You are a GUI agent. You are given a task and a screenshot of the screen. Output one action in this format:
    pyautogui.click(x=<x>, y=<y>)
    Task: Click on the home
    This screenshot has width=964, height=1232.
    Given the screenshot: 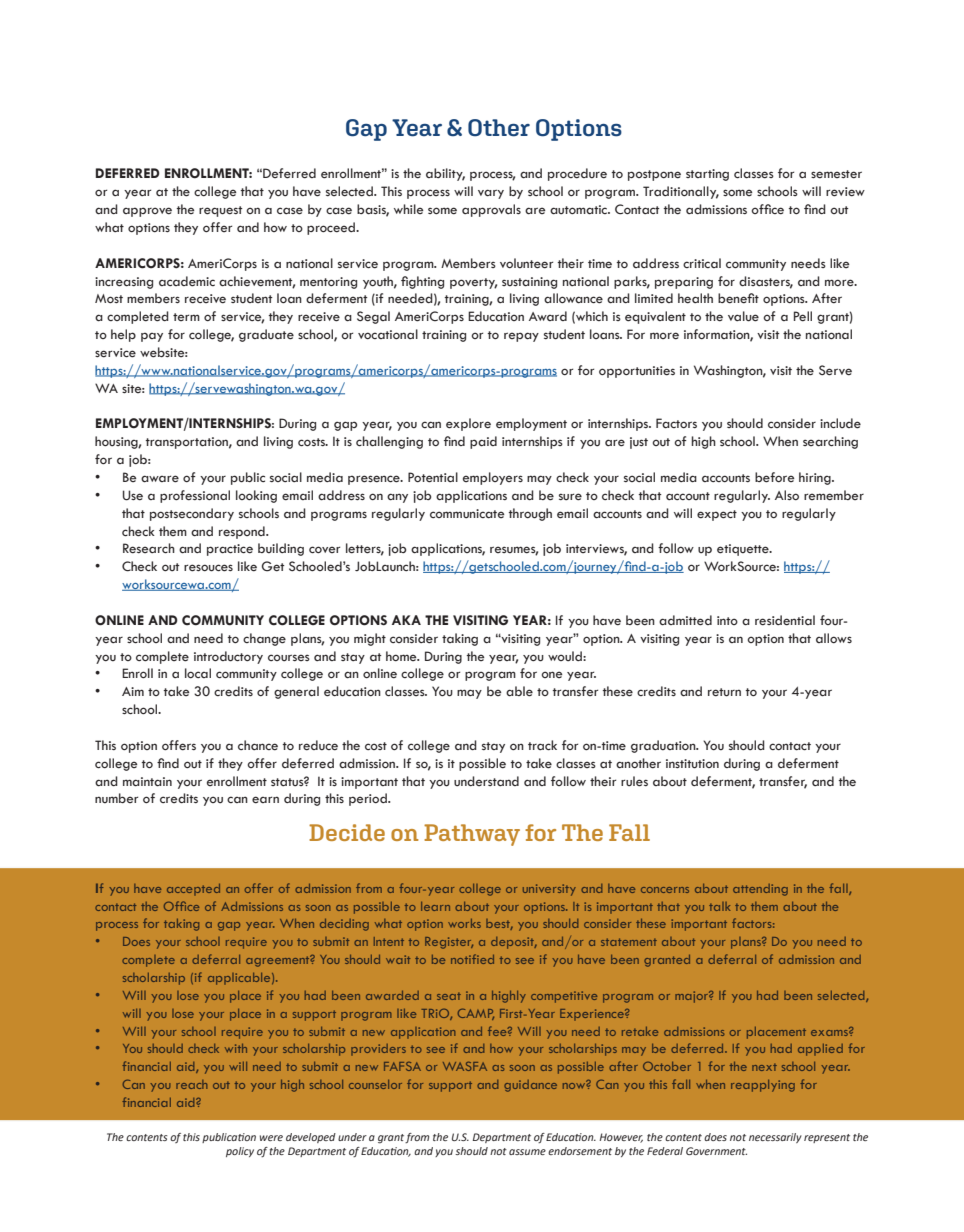 What is the action you would take?
    pyautogui.click(x=402, y=656)
